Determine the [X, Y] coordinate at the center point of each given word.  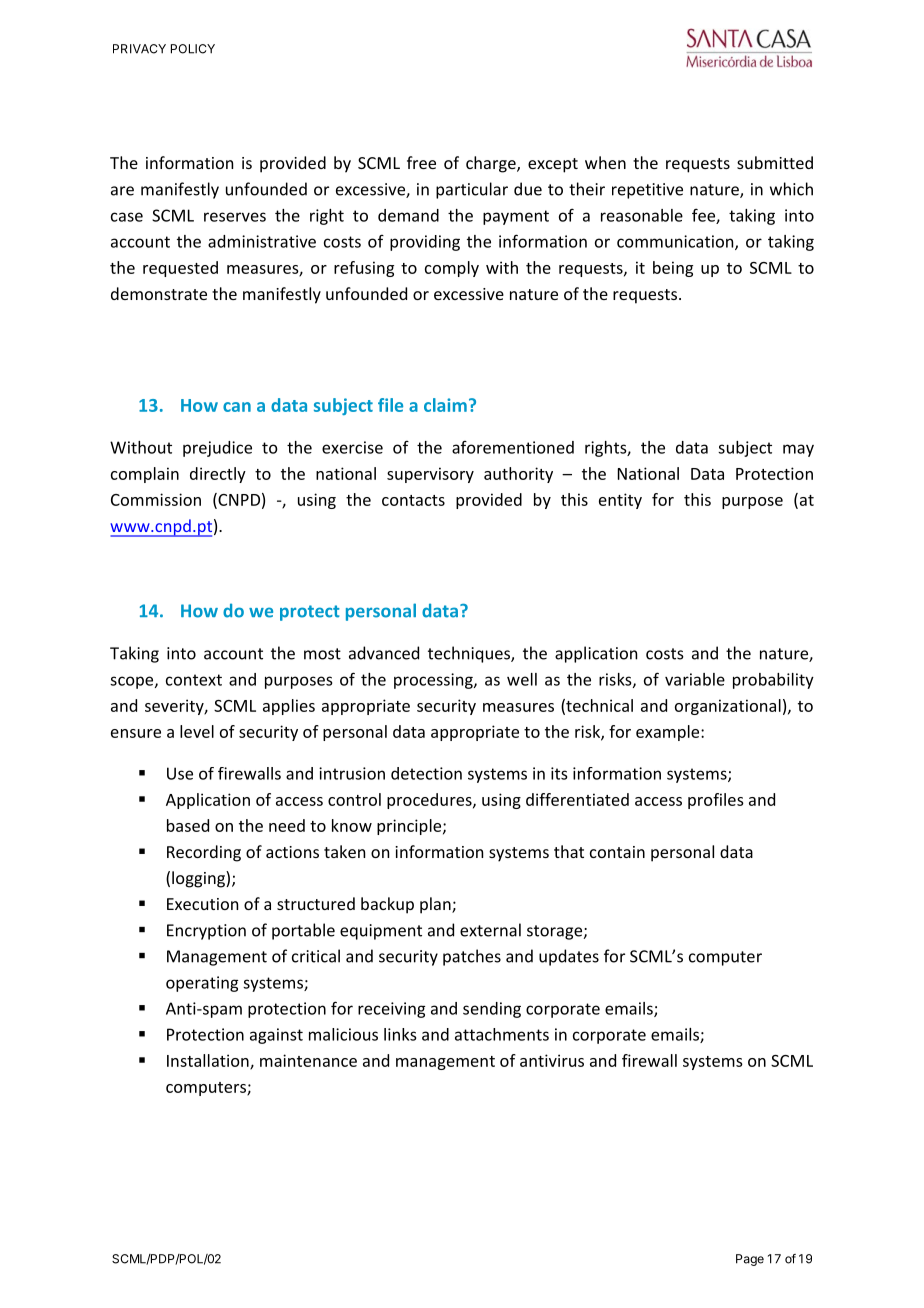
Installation [209, 1061]
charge [492, 164]
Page [750, 1260]
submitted [775, 162]
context [194, 680]
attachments [502, 1034]
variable [695, 679]
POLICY [193, 49]
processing [434, 681]
